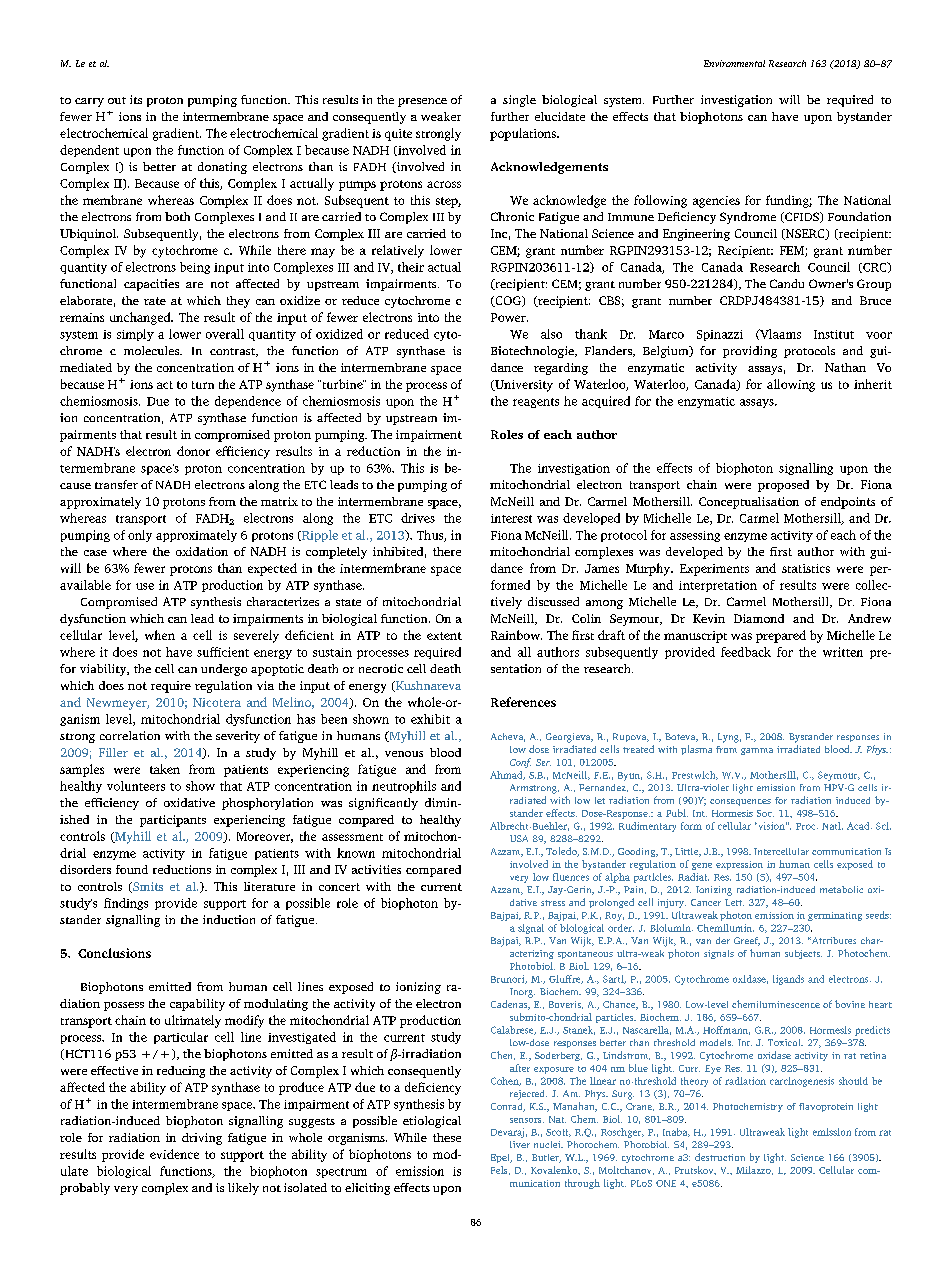 This document has width=952, height=1270. Describe the element at coordinates (222, 168) in the document. I see `donating` at that location.
